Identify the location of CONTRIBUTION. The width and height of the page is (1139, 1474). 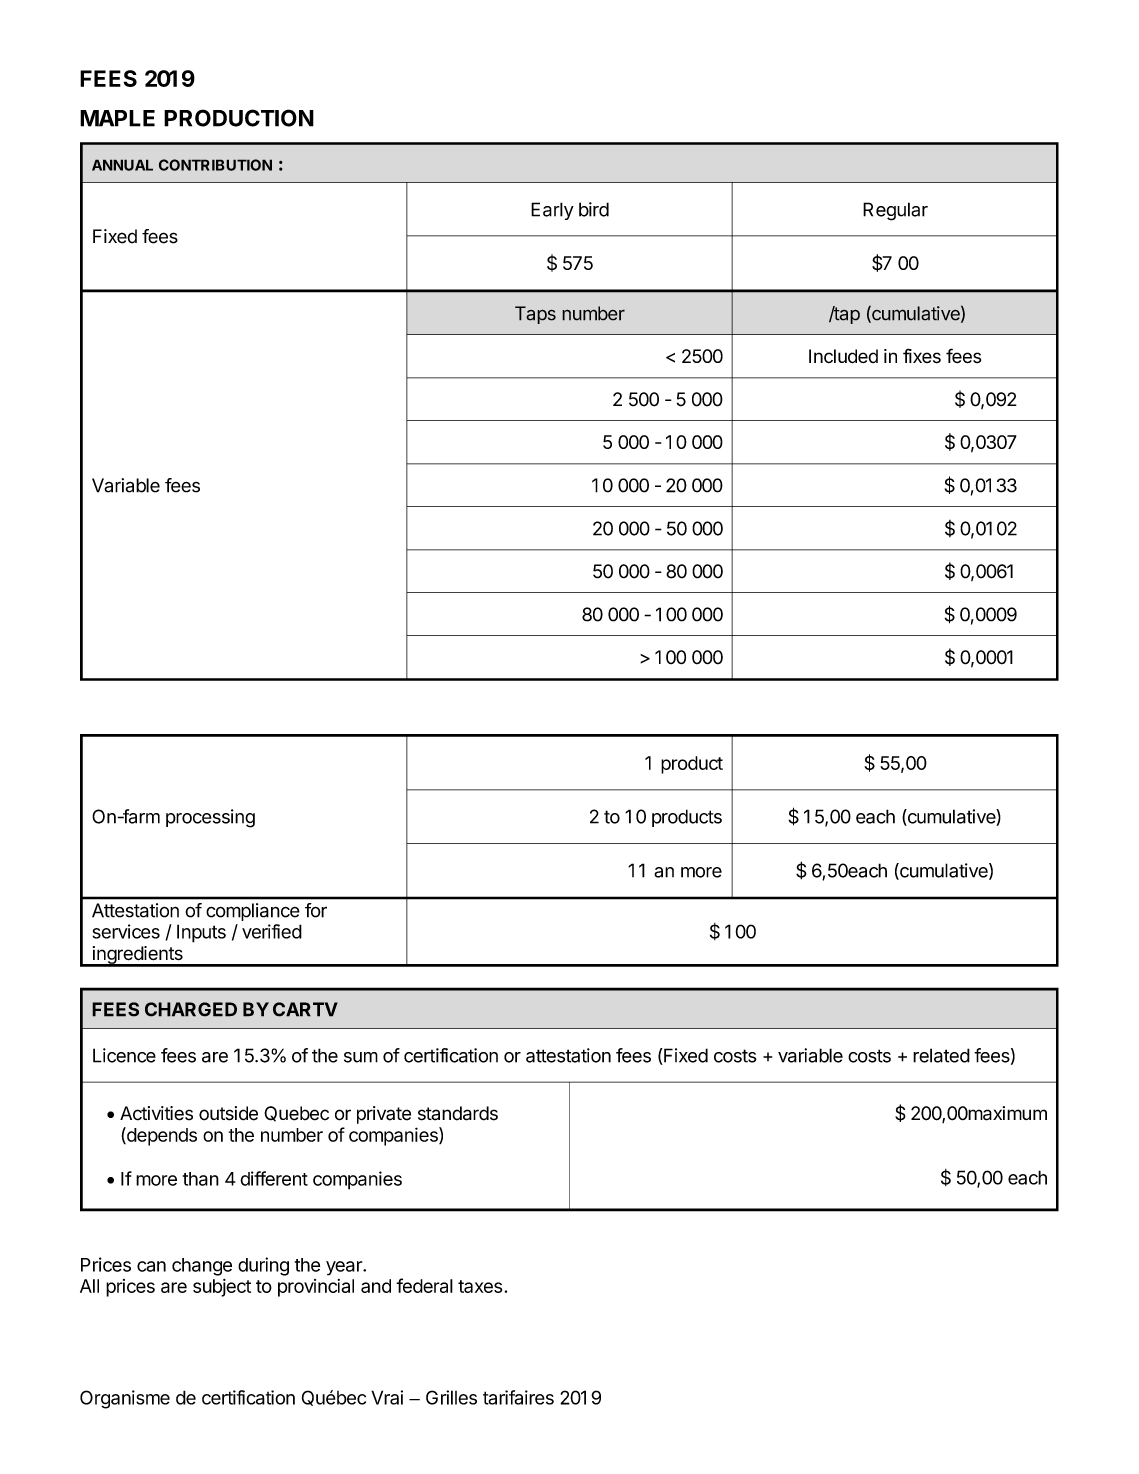
(215, 165).
